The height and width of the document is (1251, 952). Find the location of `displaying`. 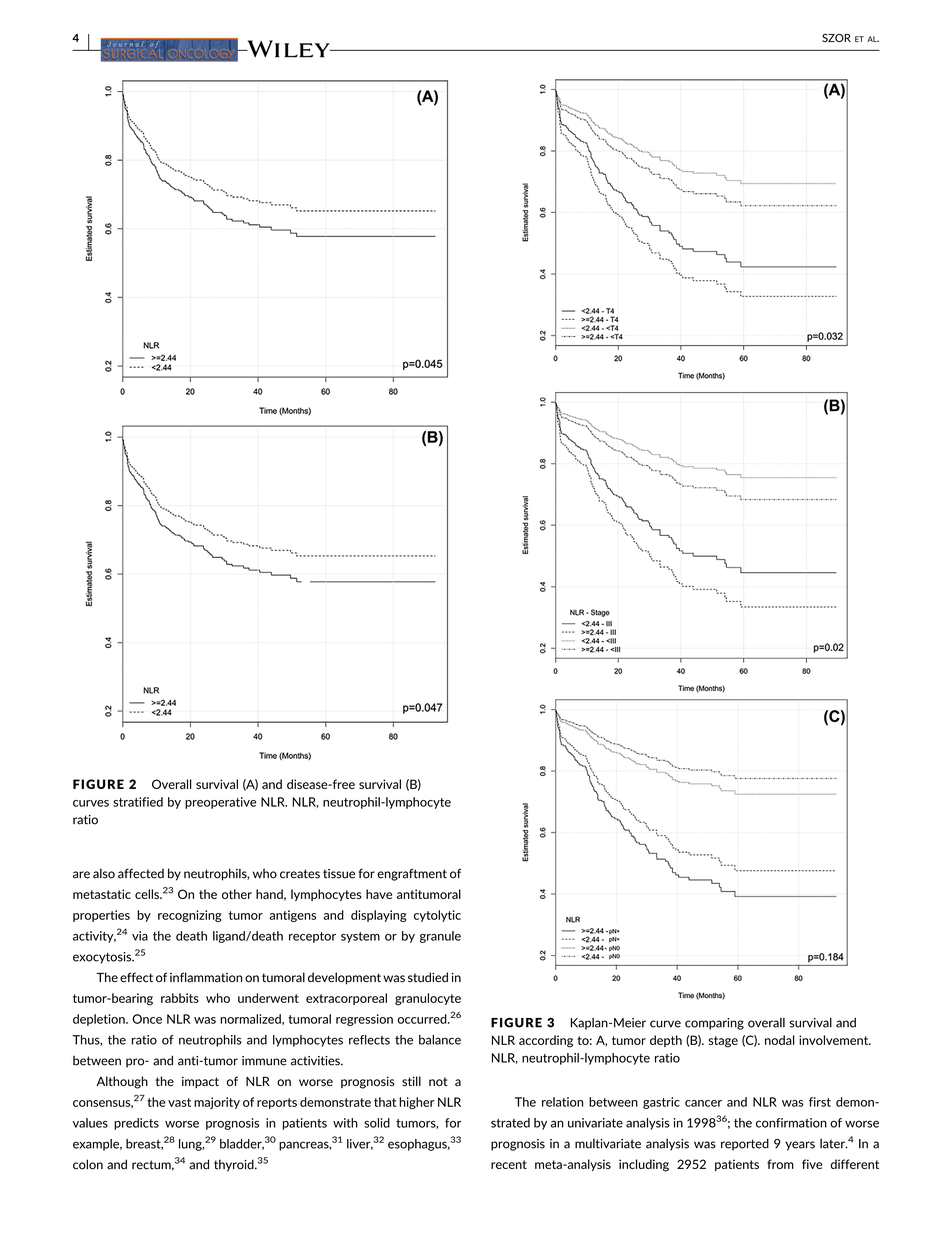

displaying is located at coordinates (378, 916).
